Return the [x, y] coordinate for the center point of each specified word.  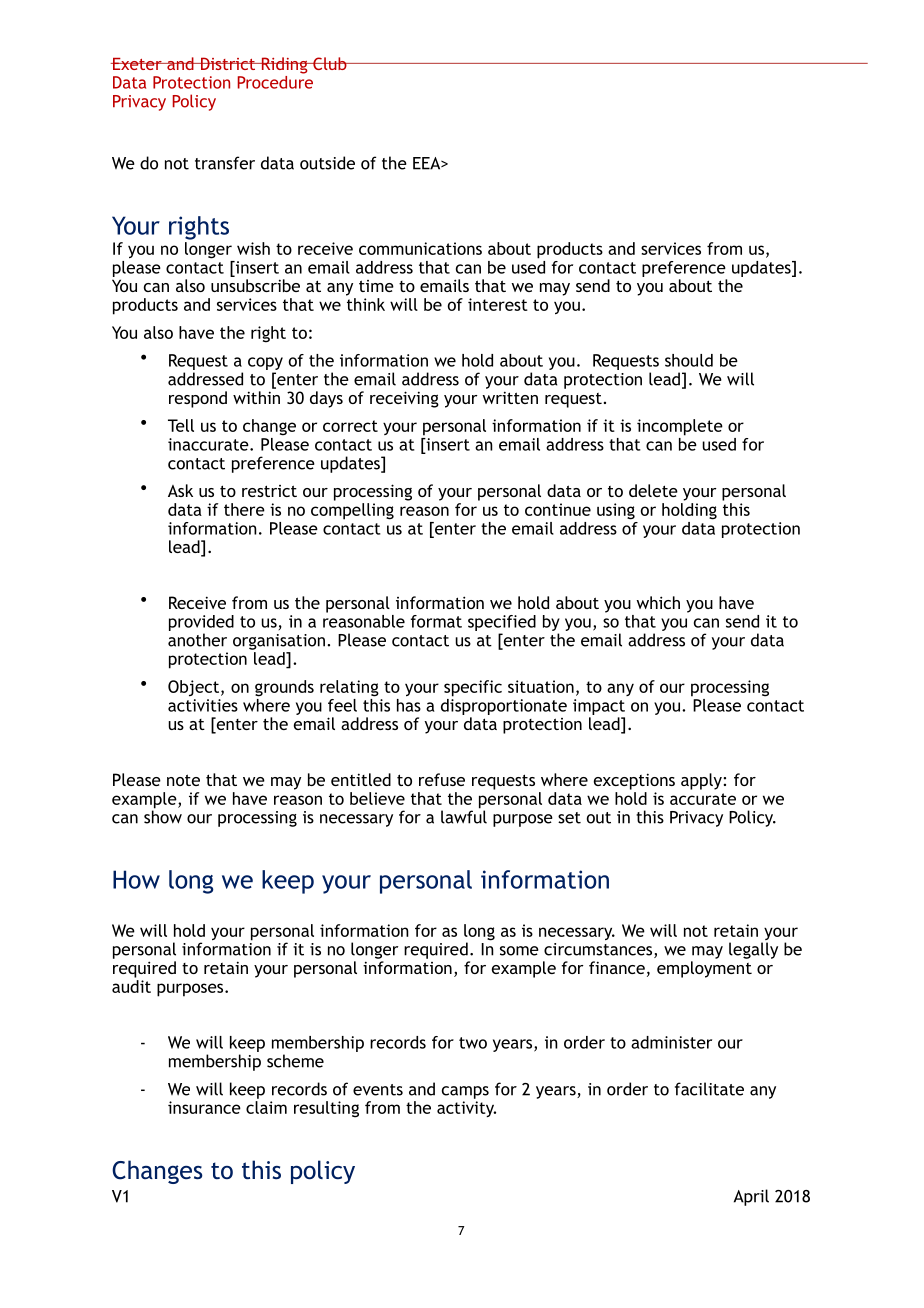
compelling [352, 511]
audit [131, 986]
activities [203, 705]
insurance [204, 1107]
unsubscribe [255, 285]
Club [330, 63]
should [689, 360]
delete [653, 490]
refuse [442, 779]
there [244, 509]
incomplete [680, 427]
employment [704, 969]
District [228, 63]
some [519, 951]
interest [498, 304]
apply [702, 781]
